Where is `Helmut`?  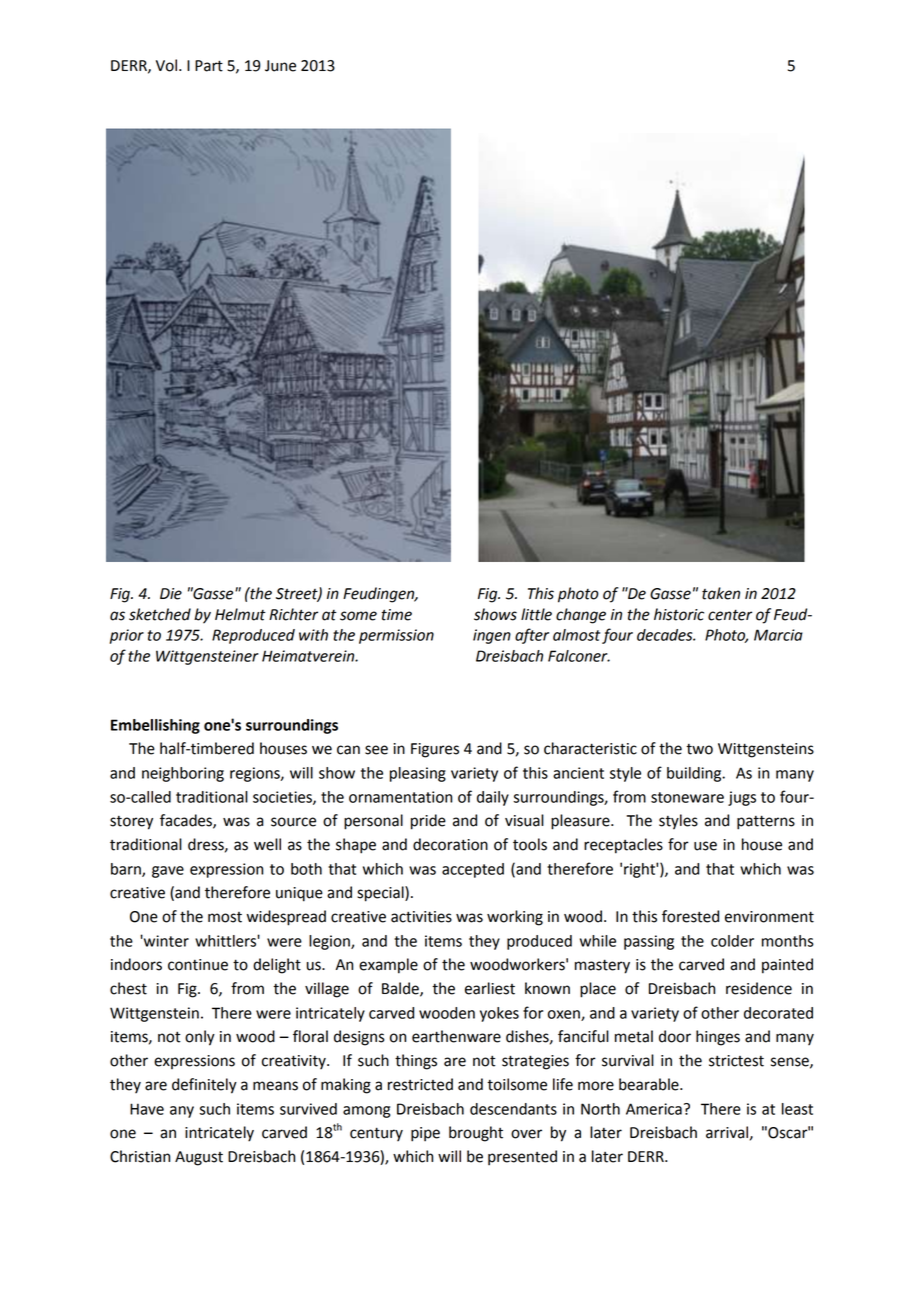 Helmut is located at coordinates (240, 614).
